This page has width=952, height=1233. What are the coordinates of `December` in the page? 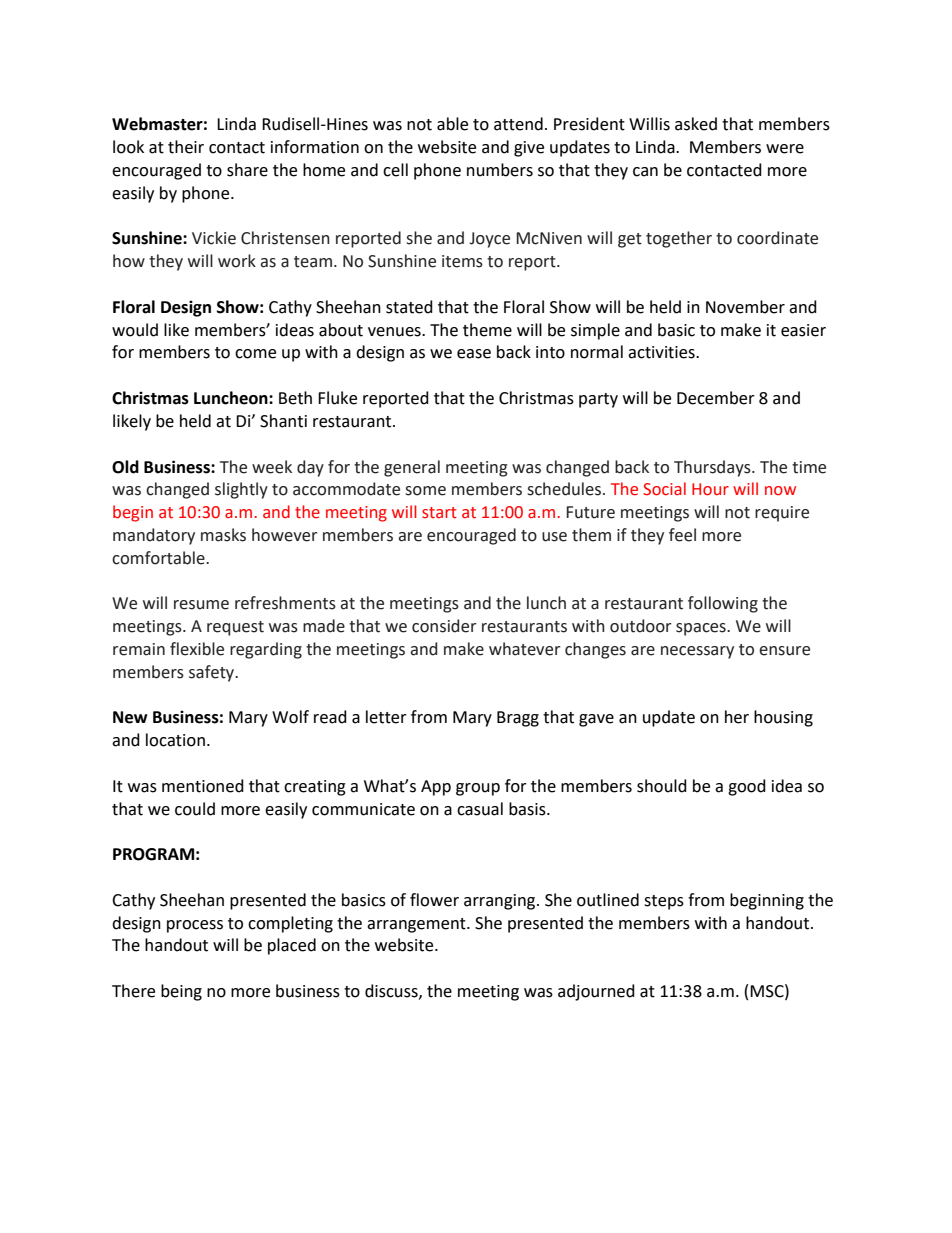 It's located at (716, 398).
